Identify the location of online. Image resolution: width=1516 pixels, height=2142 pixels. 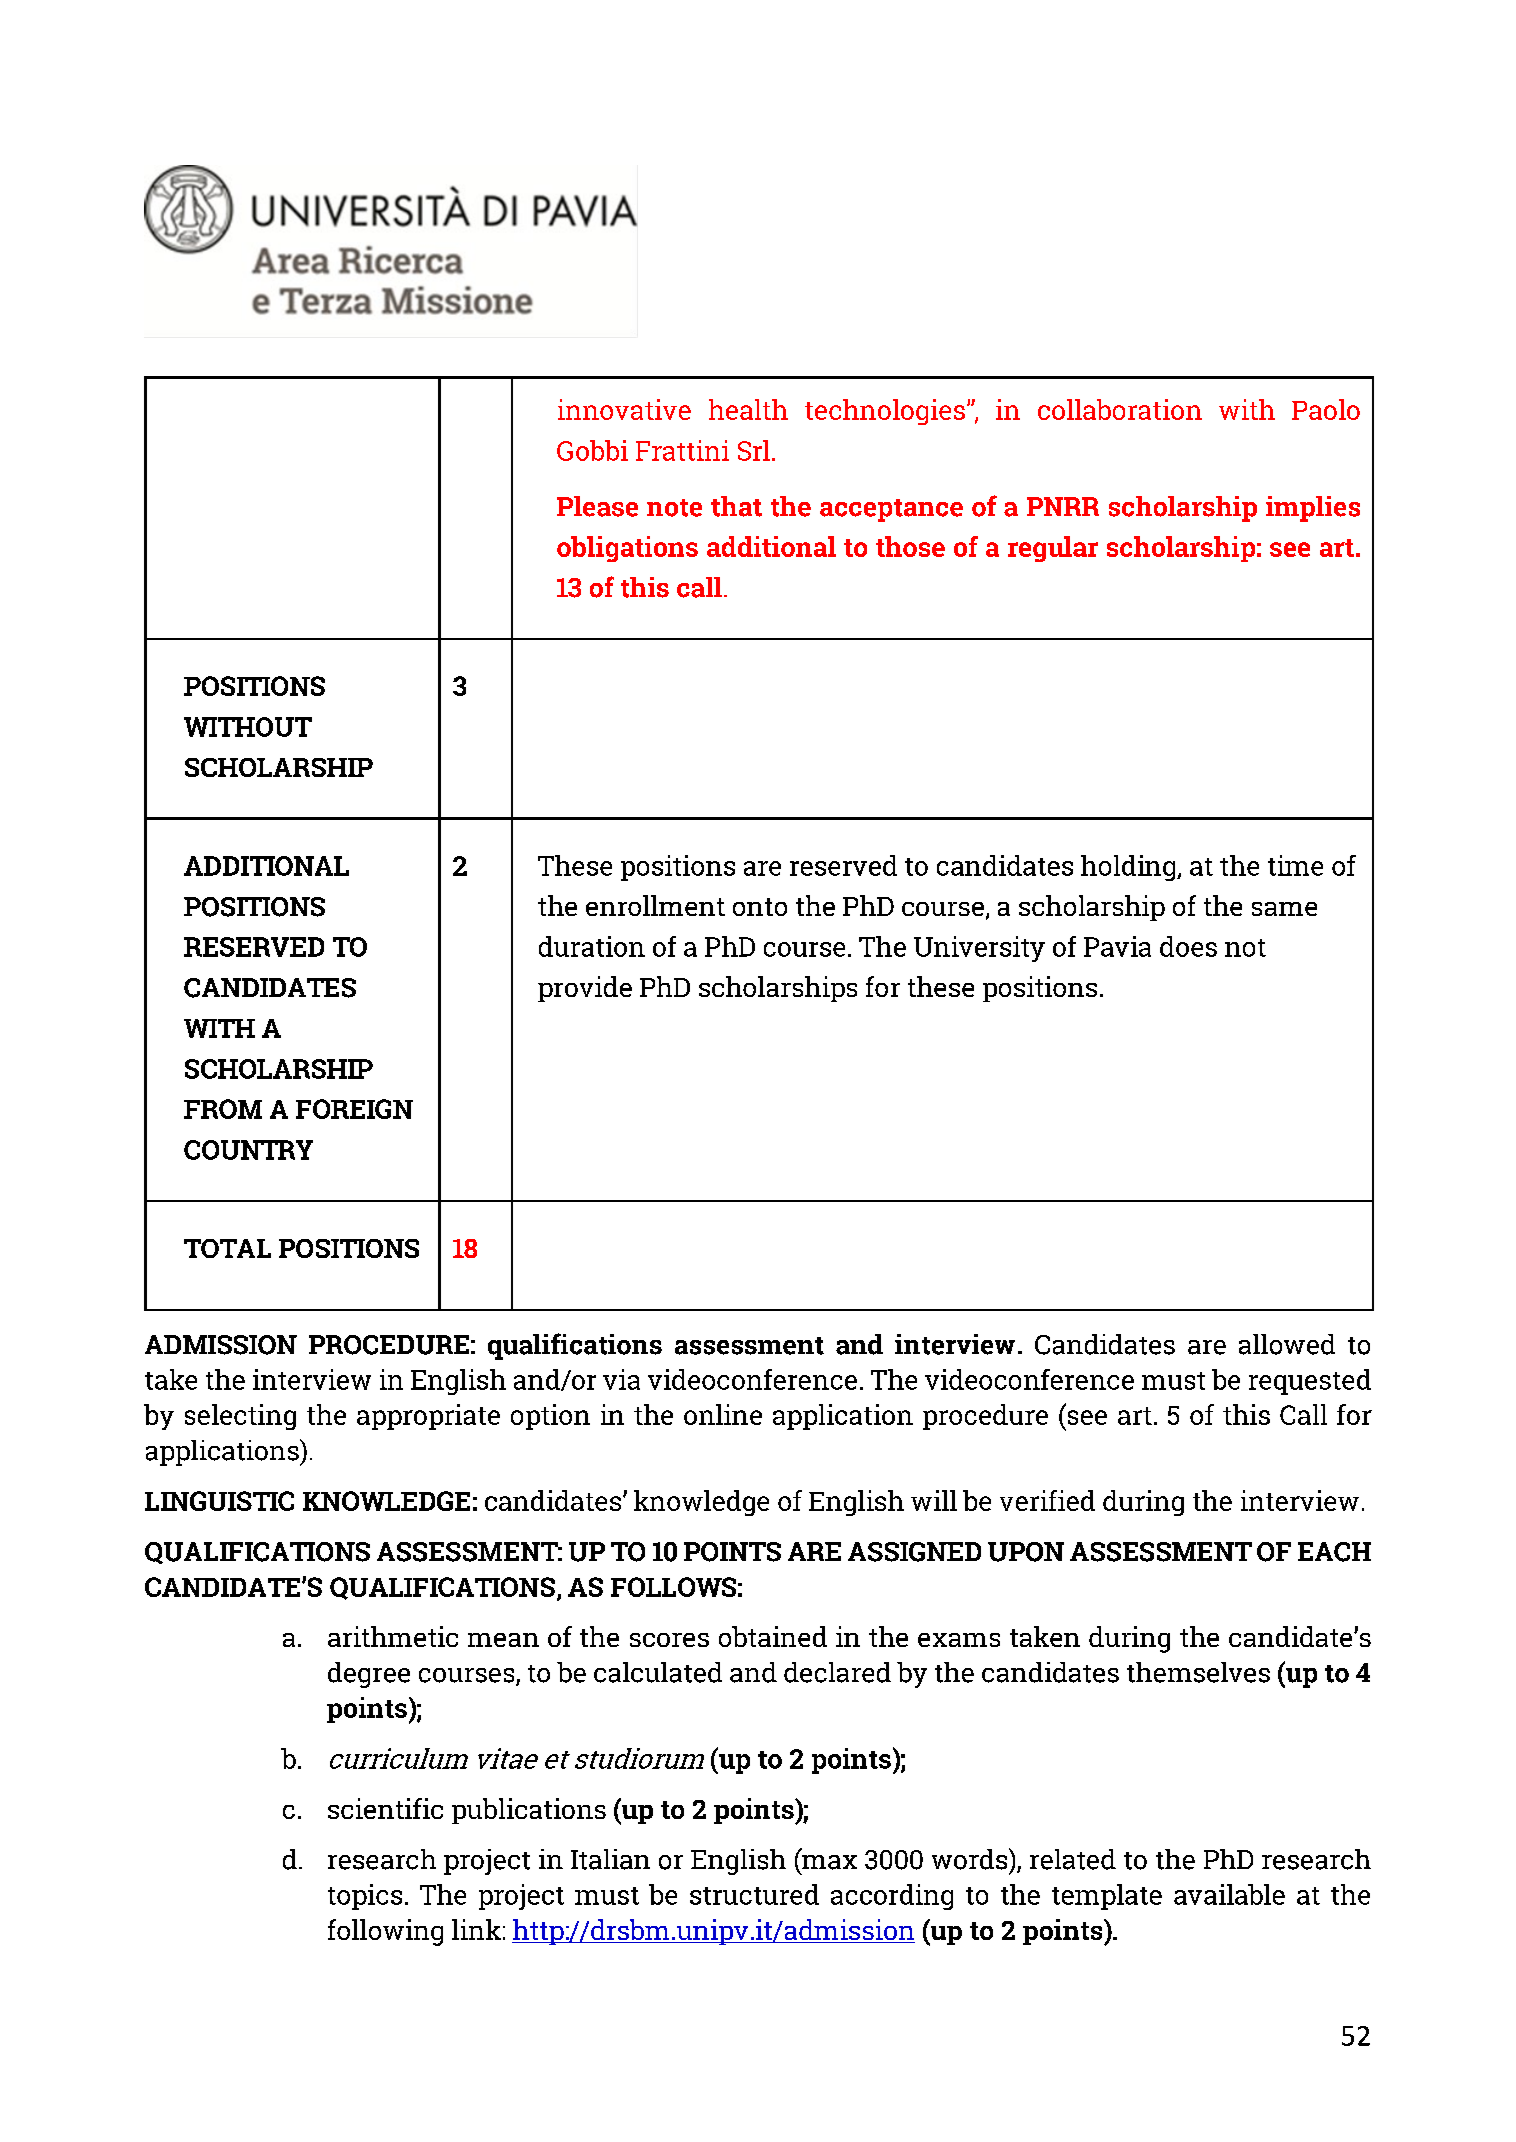
(723, 1414).
